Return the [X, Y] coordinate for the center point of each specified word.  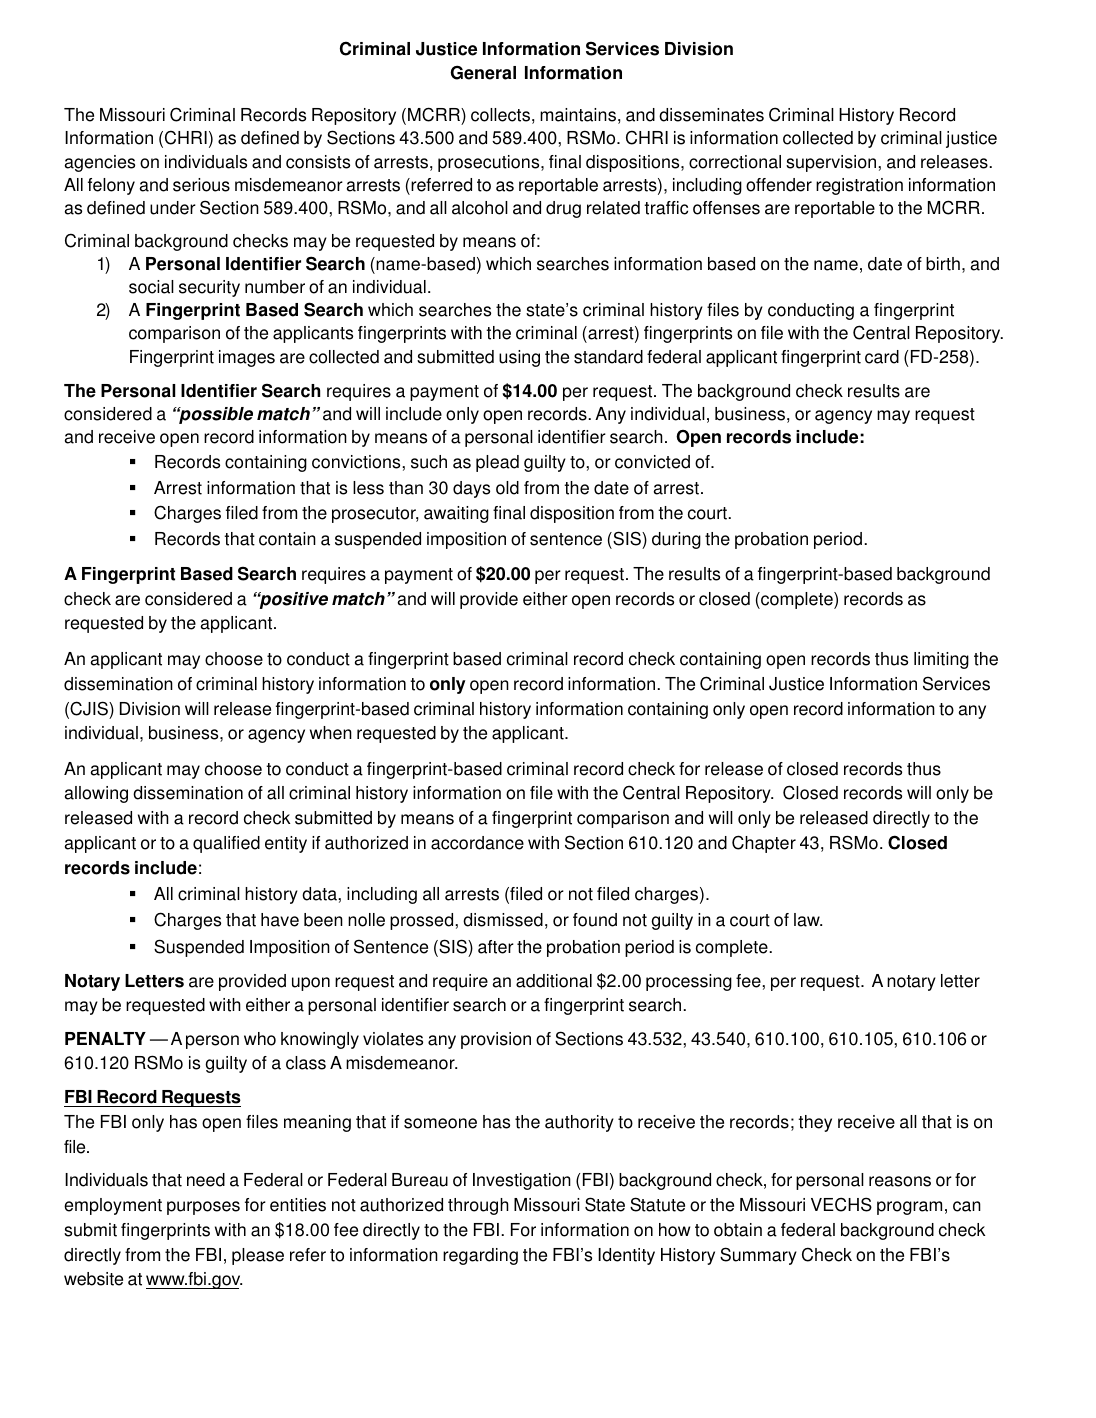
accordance [477, 843]
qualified [226, 844]
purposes [203, 1208]
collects [500, 115]
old [507, 488]
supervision [832, 163]
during [676, 540]
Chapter [764, 844]
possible [215, 415]
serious [201, 185]
